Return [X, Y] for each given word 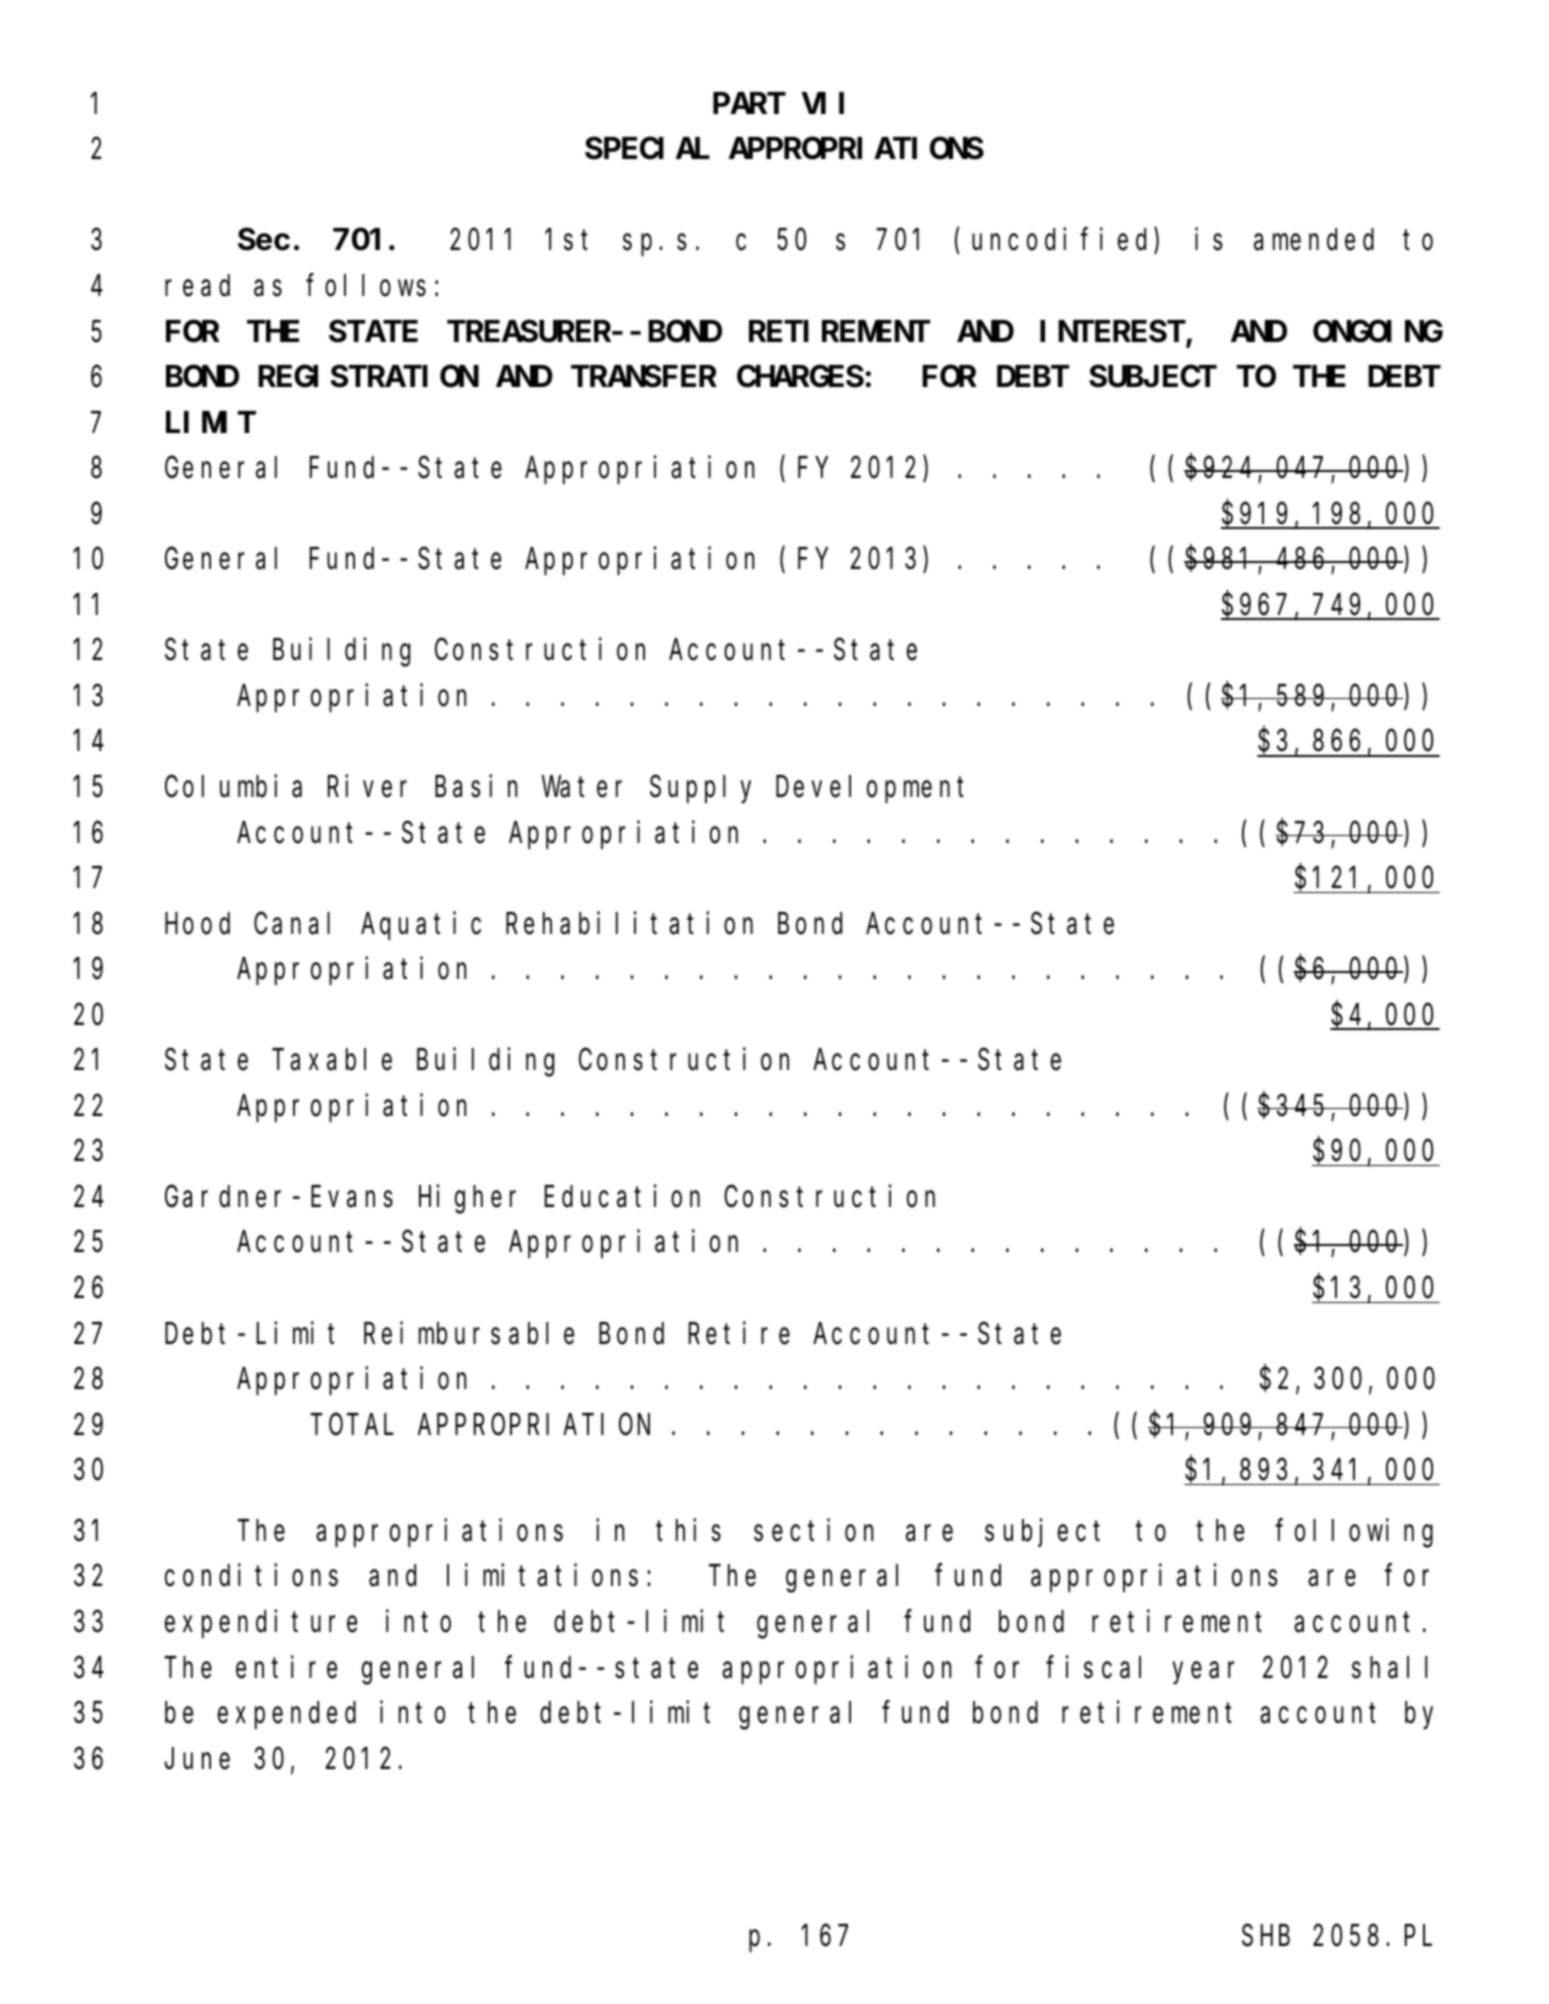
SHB [1266, 1936]
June [197, 1760]
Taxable [332, 1060]
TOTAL [352, 1425]
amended [1314, 240]
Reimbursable [469, 1333]
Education [622, 1196]
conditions [251, 1576]
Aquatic [421, 926]
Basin [476, 786]
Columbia [233, 786]
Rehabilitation [629, 923]
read [197, 286]
